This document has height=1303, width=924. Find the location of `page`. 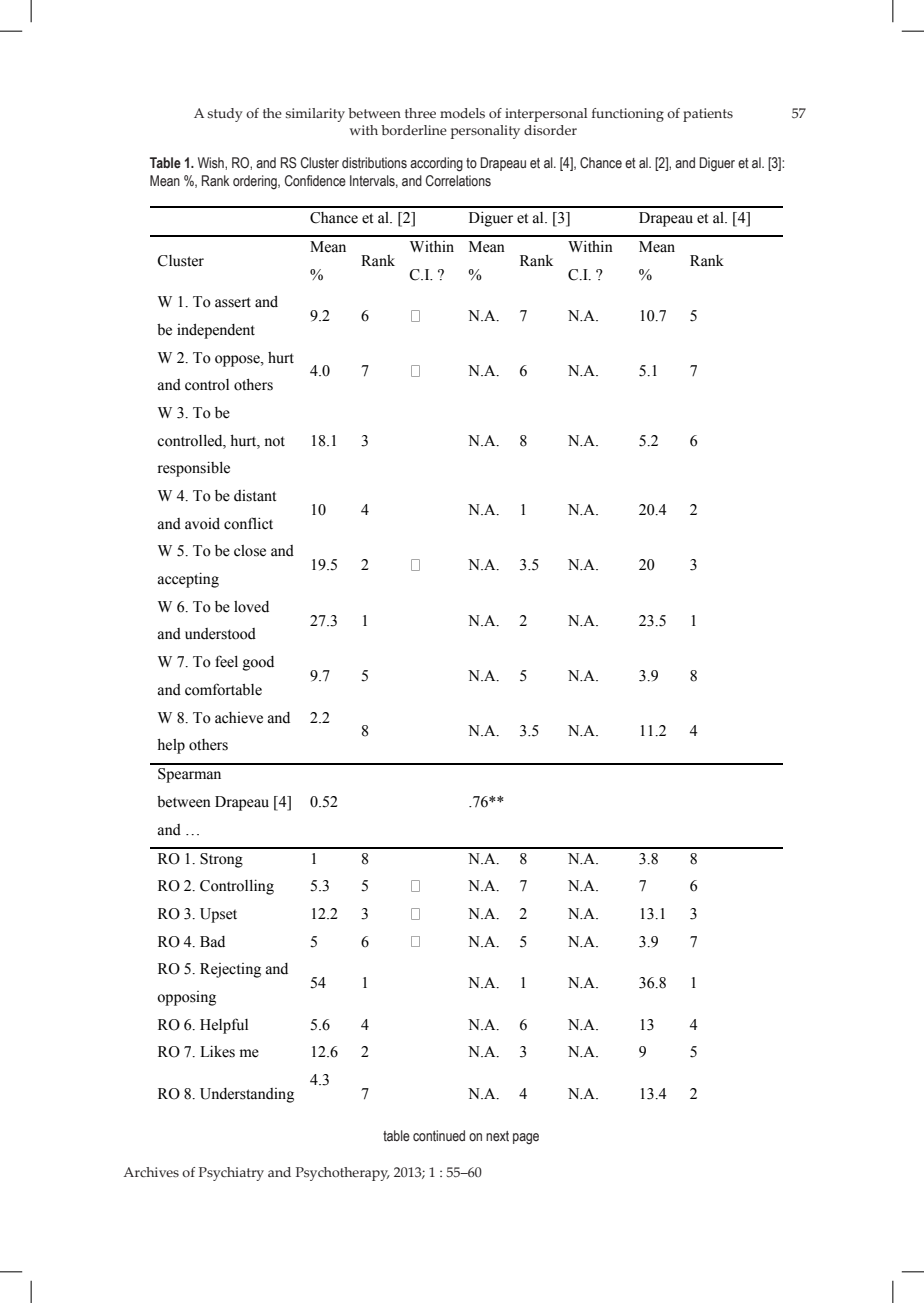

page is located at coordinates (526, 1138).
